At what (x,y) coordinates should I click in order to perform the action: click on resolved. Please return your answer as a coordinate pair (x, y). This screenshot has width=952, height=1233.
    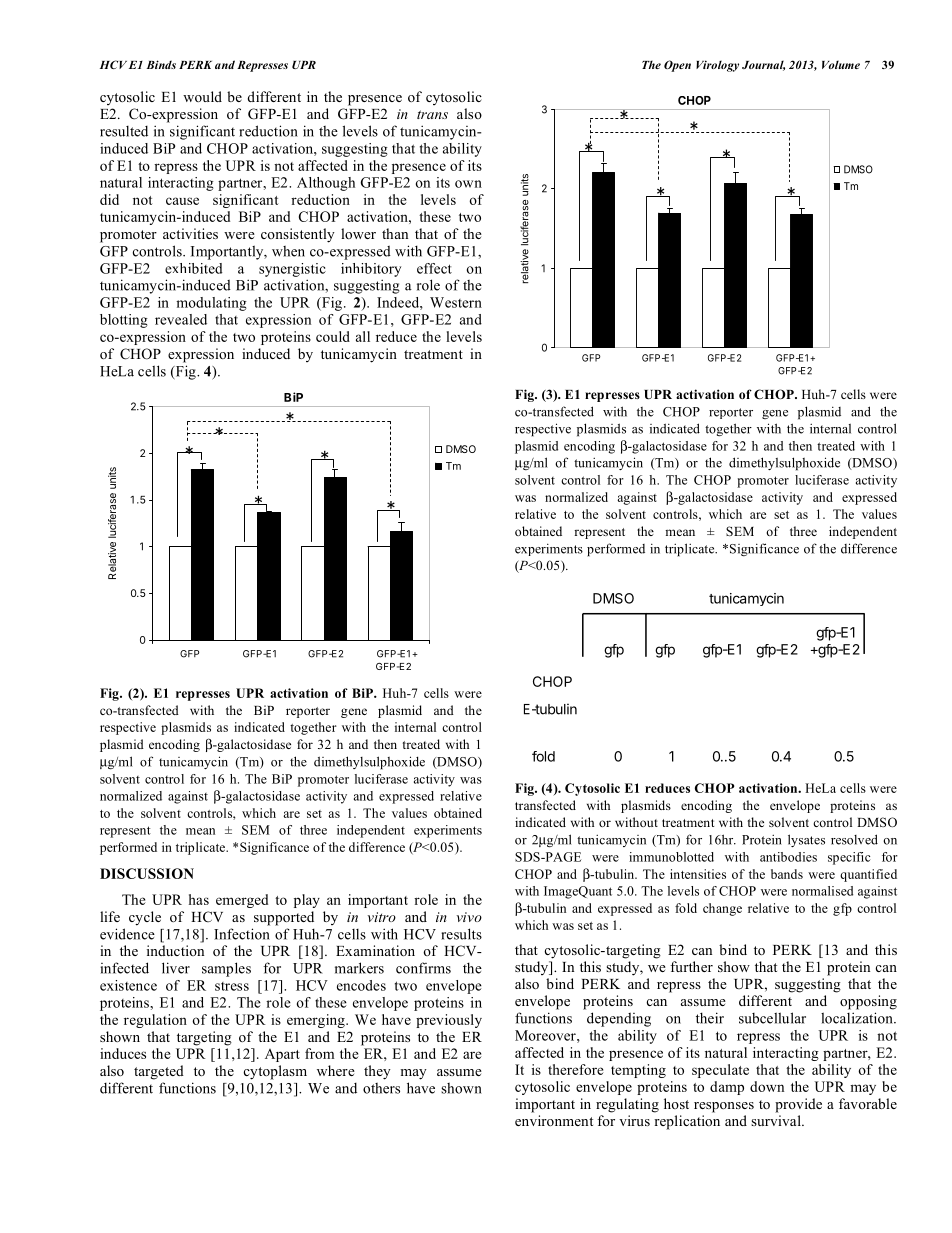
    Looking at the image, I should click on (854, 839).
